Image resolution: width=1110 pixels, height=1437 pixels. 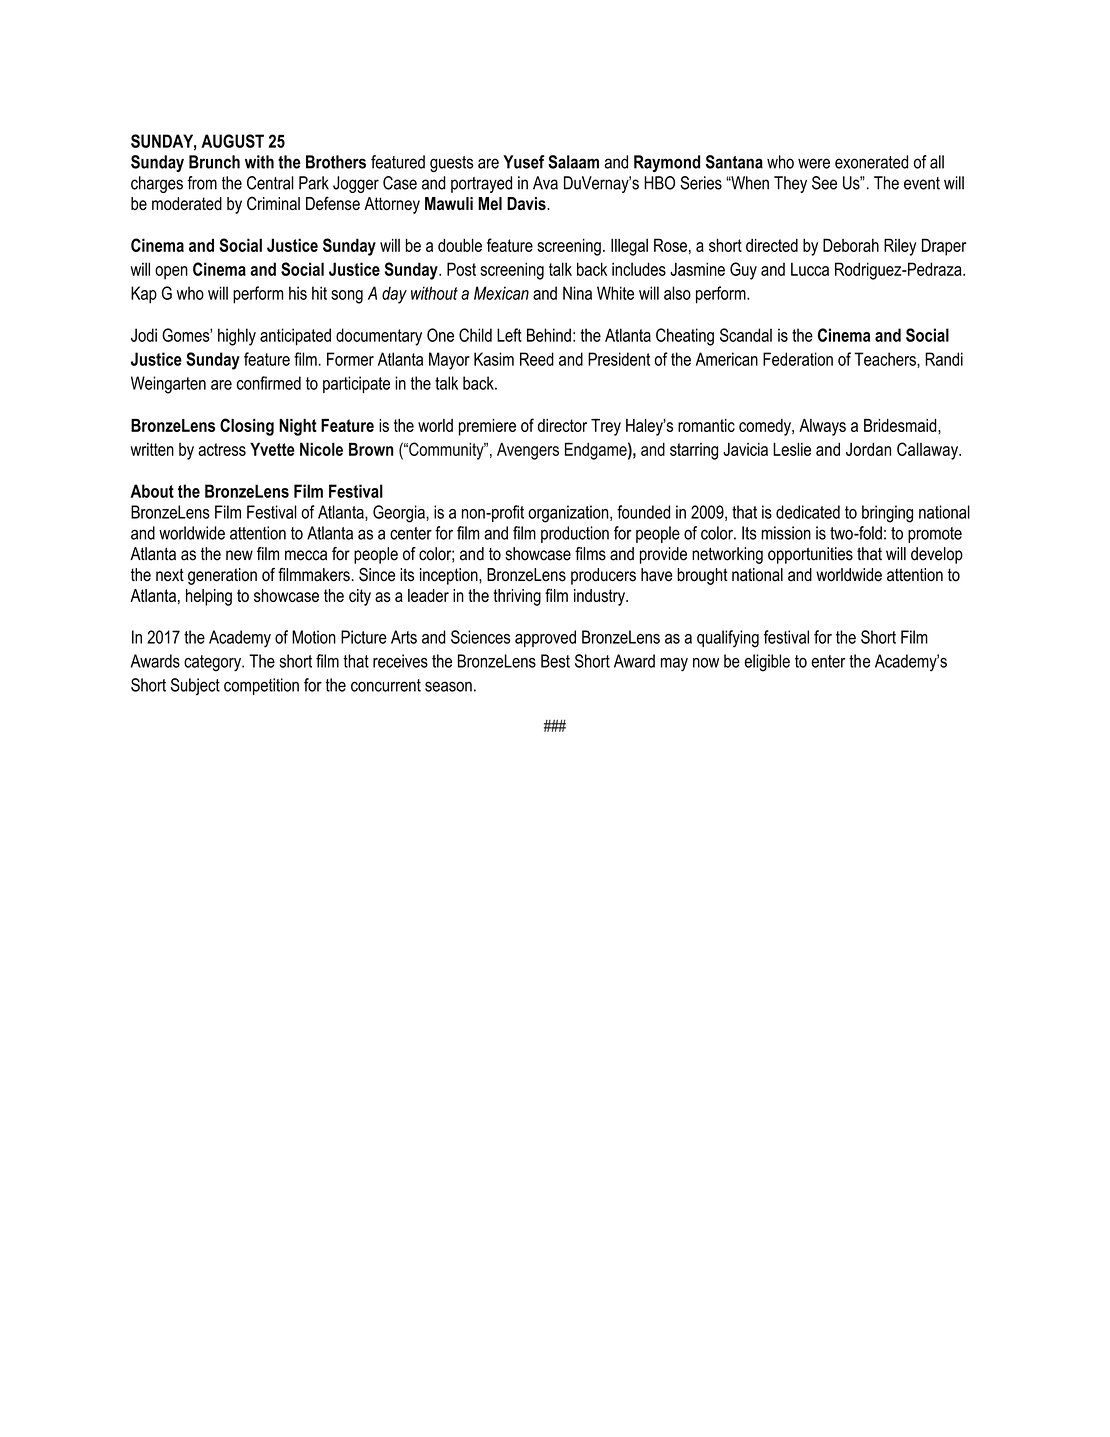 What do you see at coordinates (573, 162) in the screenshot?
I see `Salaam` at bounding box center [573, 162].
